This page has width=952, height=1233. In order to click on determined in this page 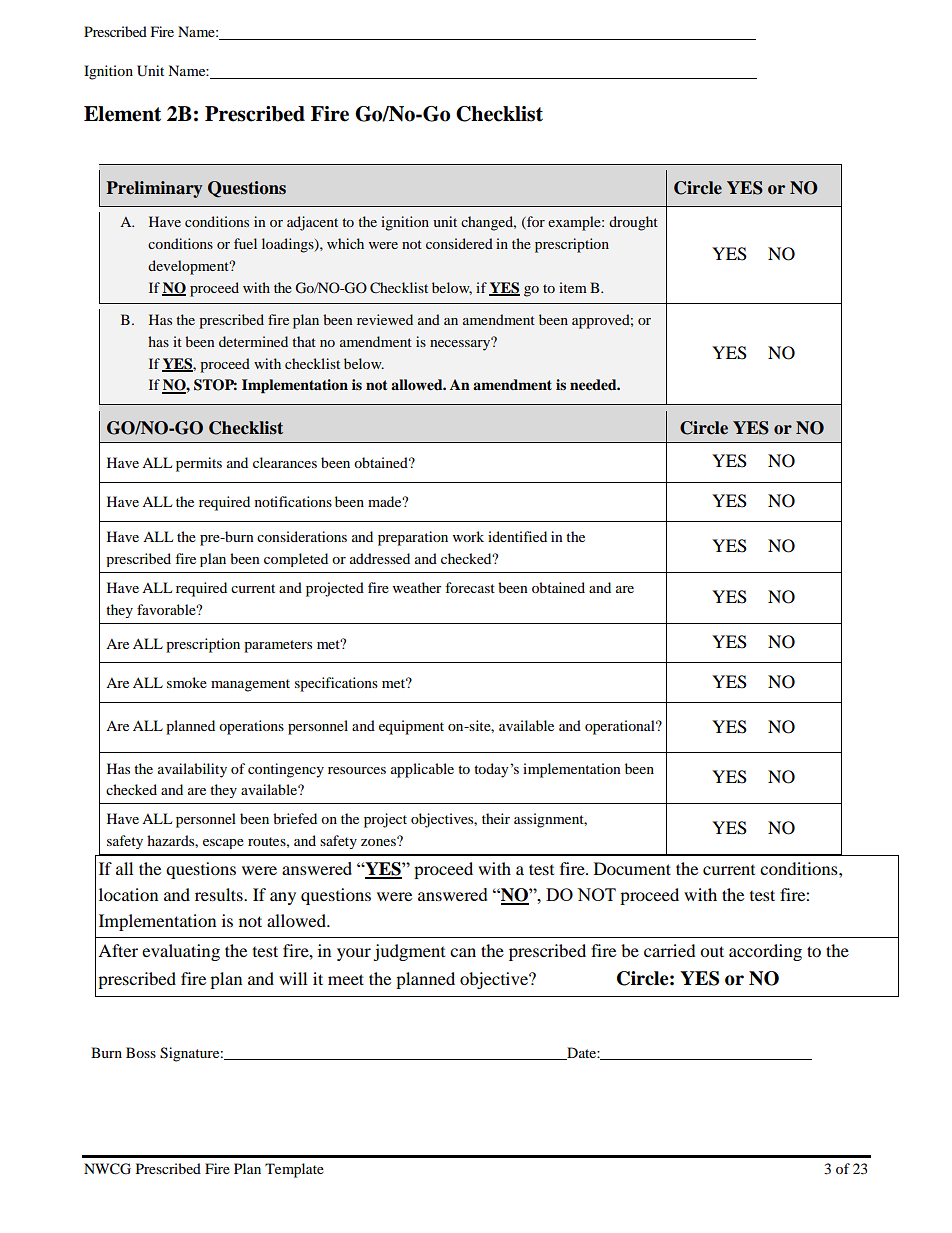, I will do `click(253, 341)`.
